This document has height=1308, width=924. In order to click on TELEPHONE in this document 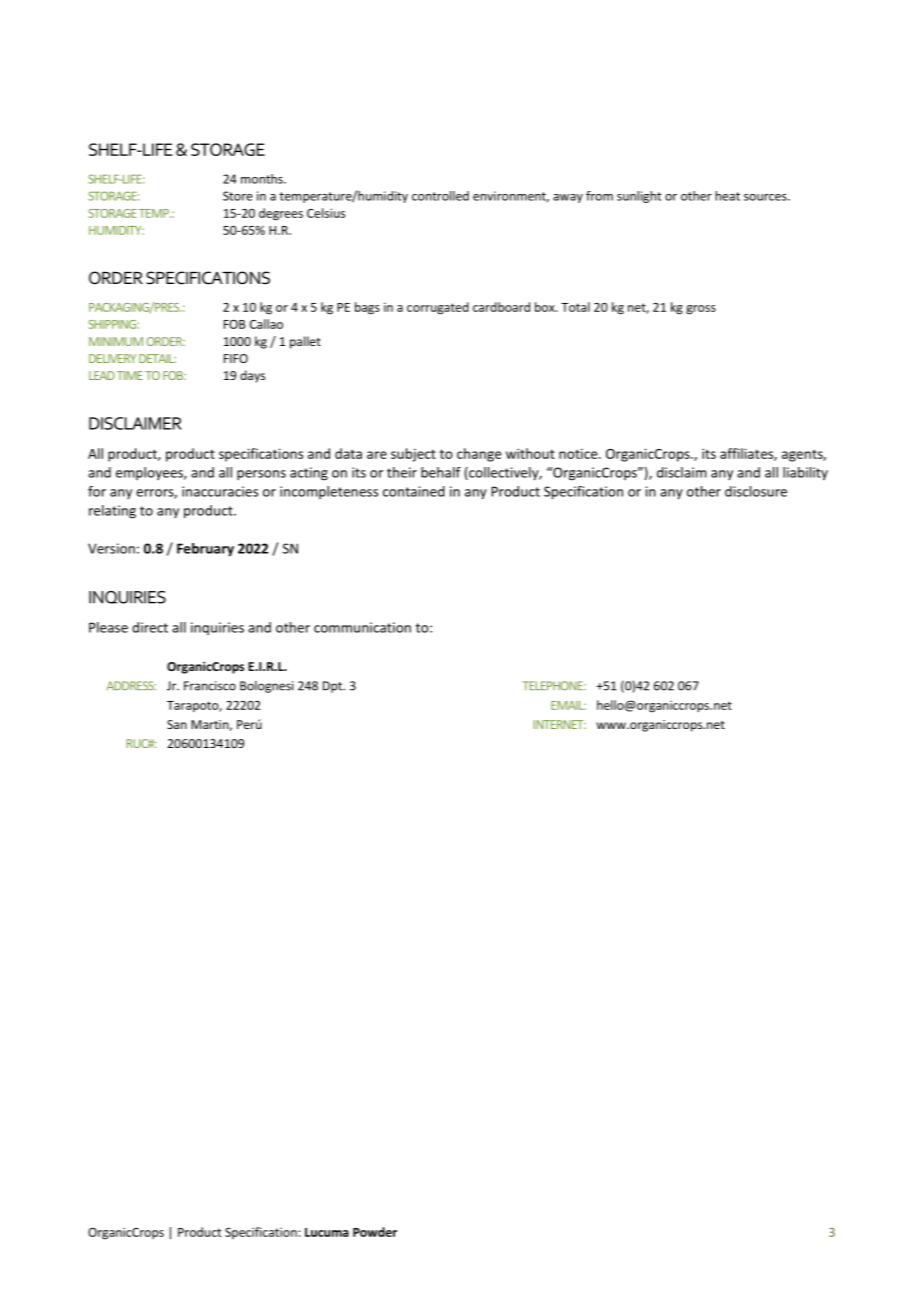, I will do `click(553, 686)`.
